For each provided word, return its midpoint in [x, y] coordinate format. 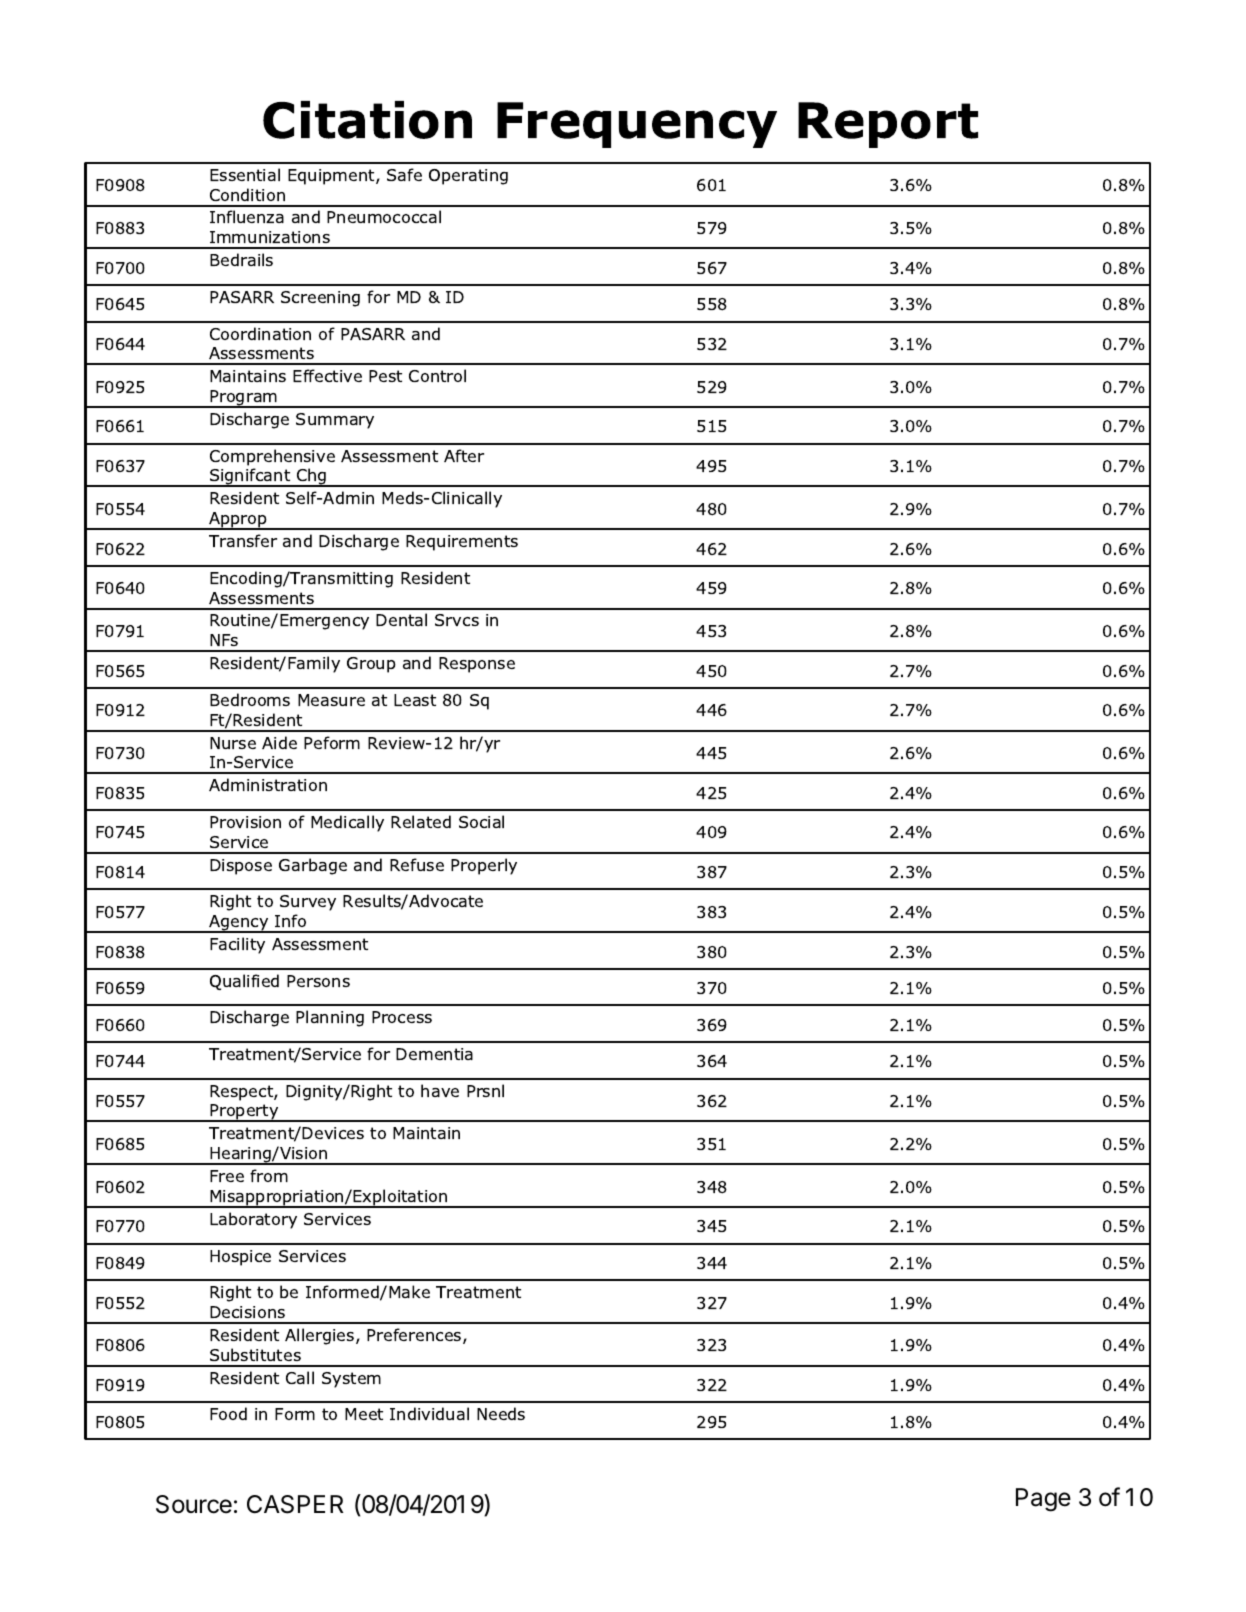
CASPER [295, 1504]
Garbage [313, 866]
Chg [312, 477]
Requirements [462, 543]
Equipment [332, 177]
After [464, 455]
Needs [501, 1413]
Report [888, 125]
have [440, 1090]
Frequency [637, 125]
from [269, 1175]
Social [481, 821]
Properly [484, 866]
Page [1043, 1500]
